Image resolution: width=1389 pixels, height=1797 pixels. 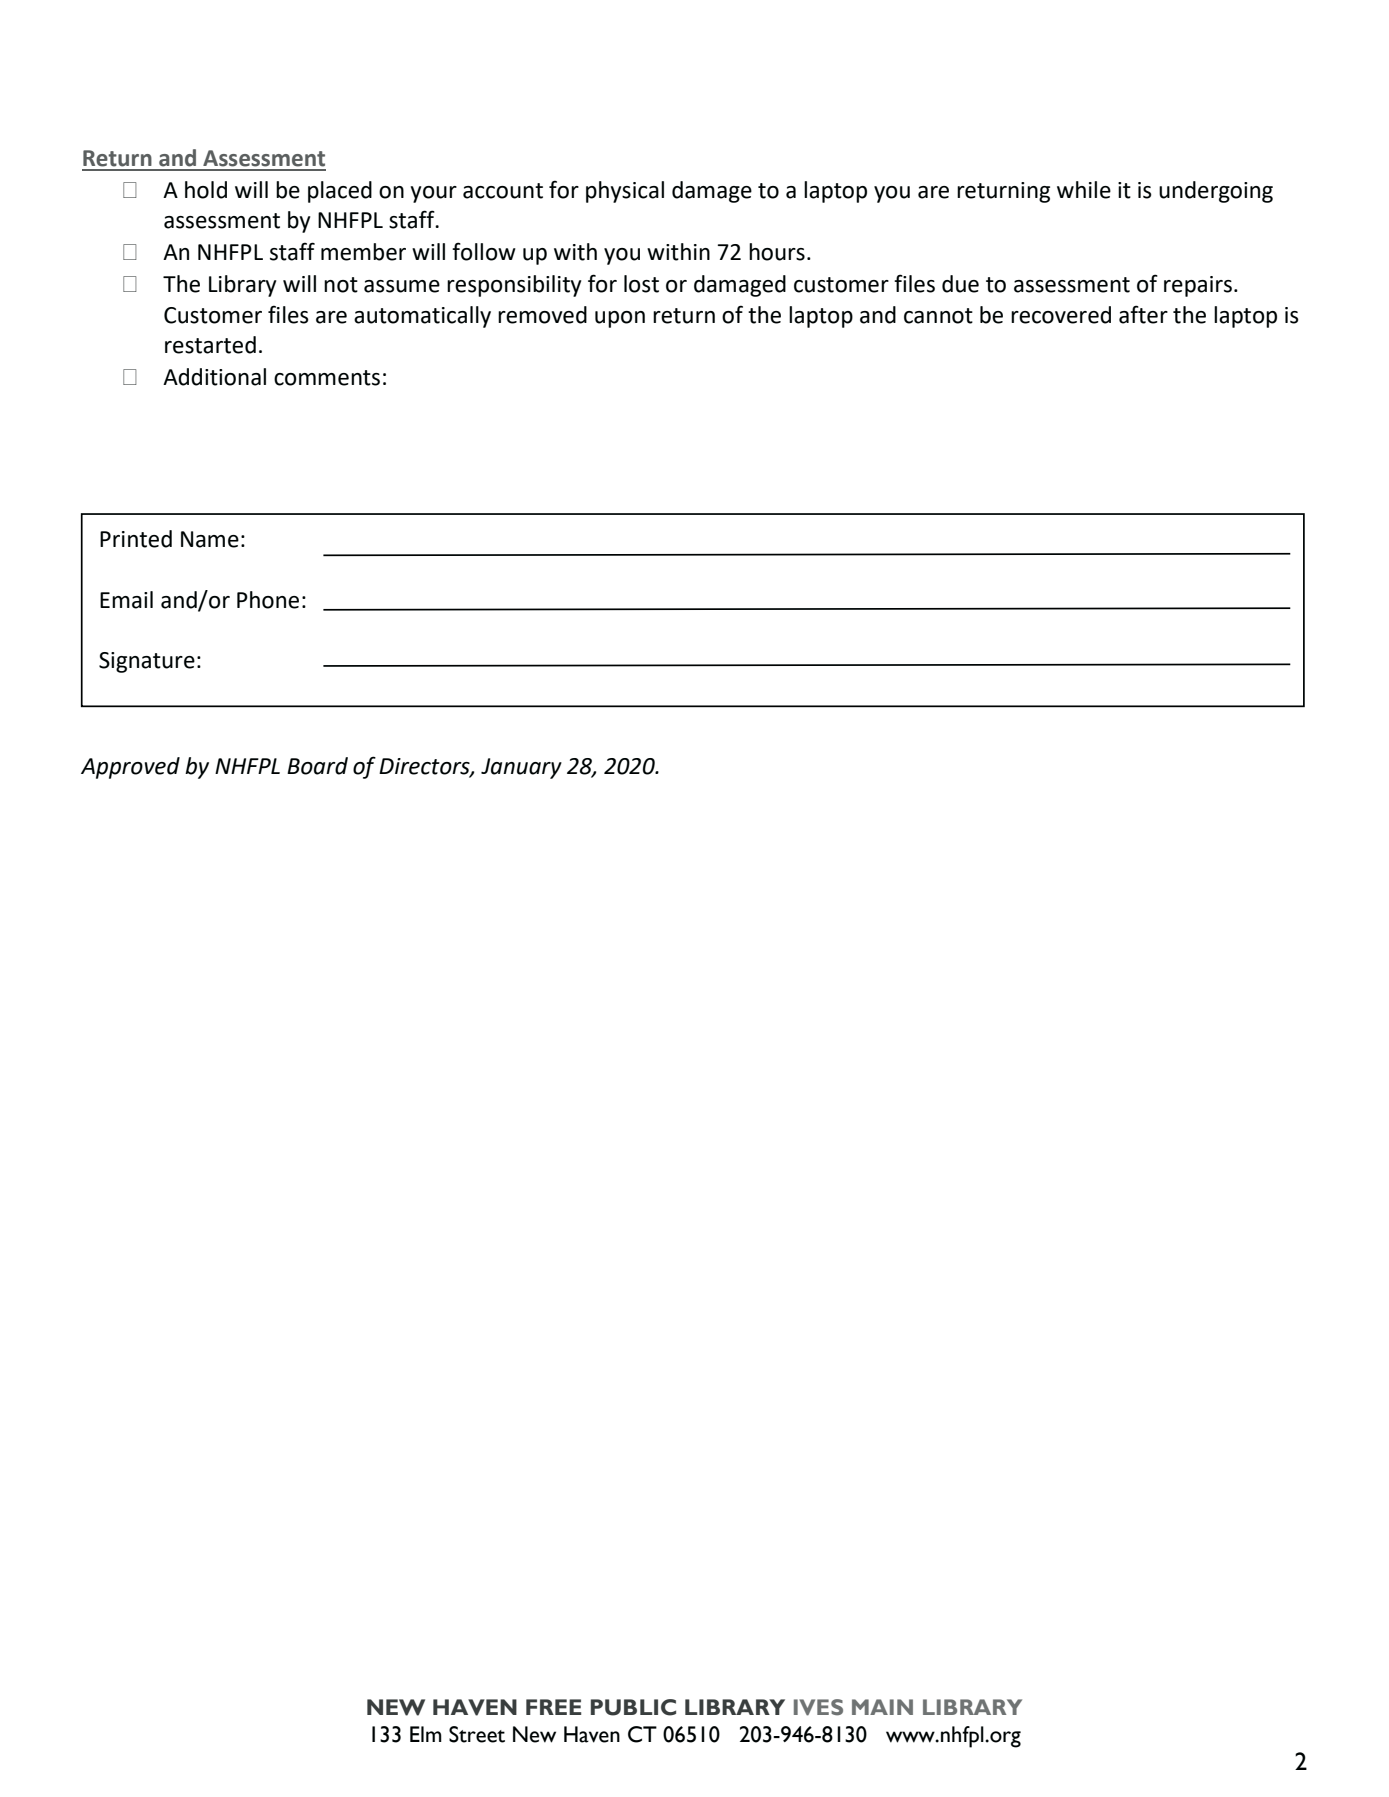 I want to click on while, so click(x=1084, y=190).
